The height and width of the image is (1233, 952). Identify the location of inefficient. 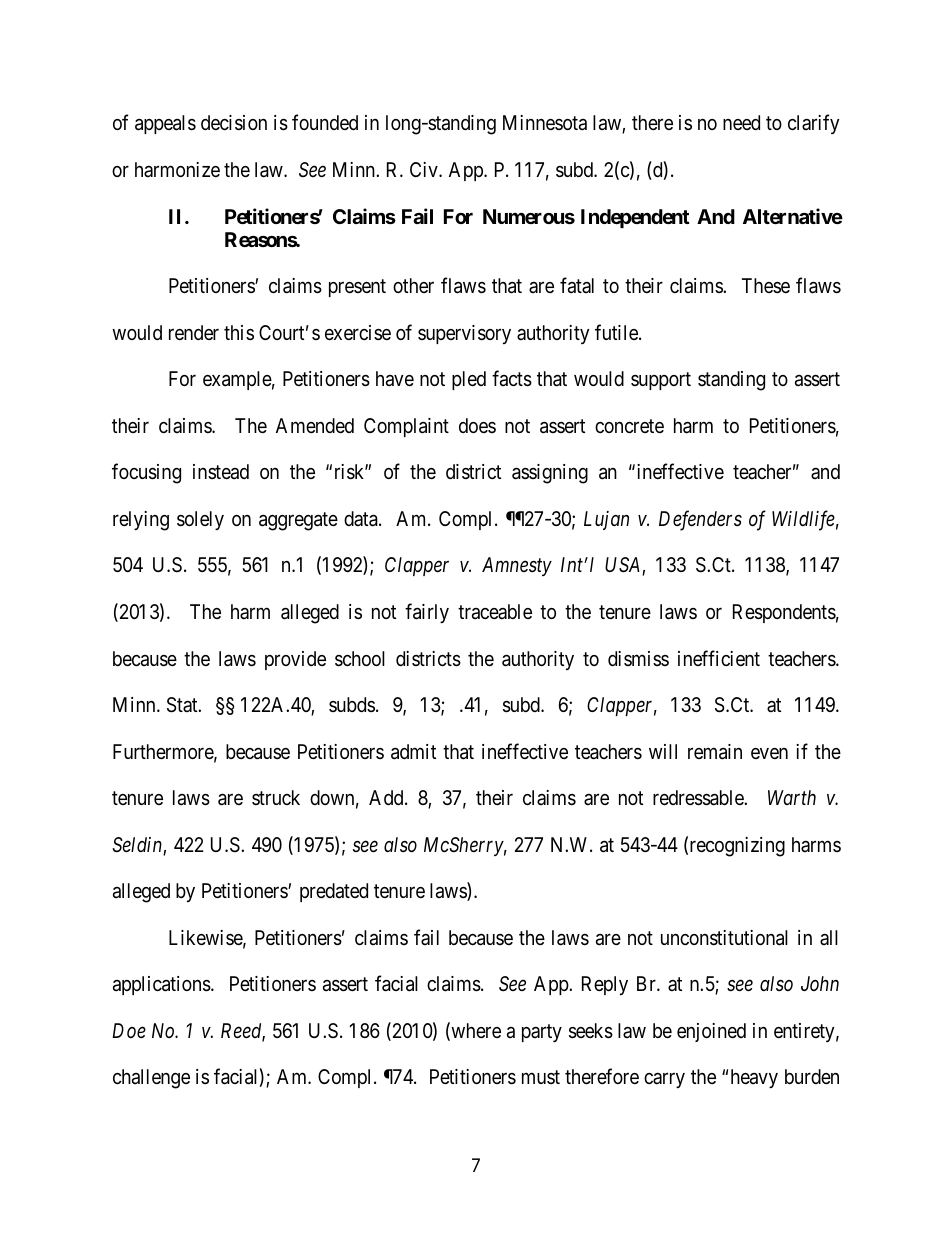
(719, 658).
